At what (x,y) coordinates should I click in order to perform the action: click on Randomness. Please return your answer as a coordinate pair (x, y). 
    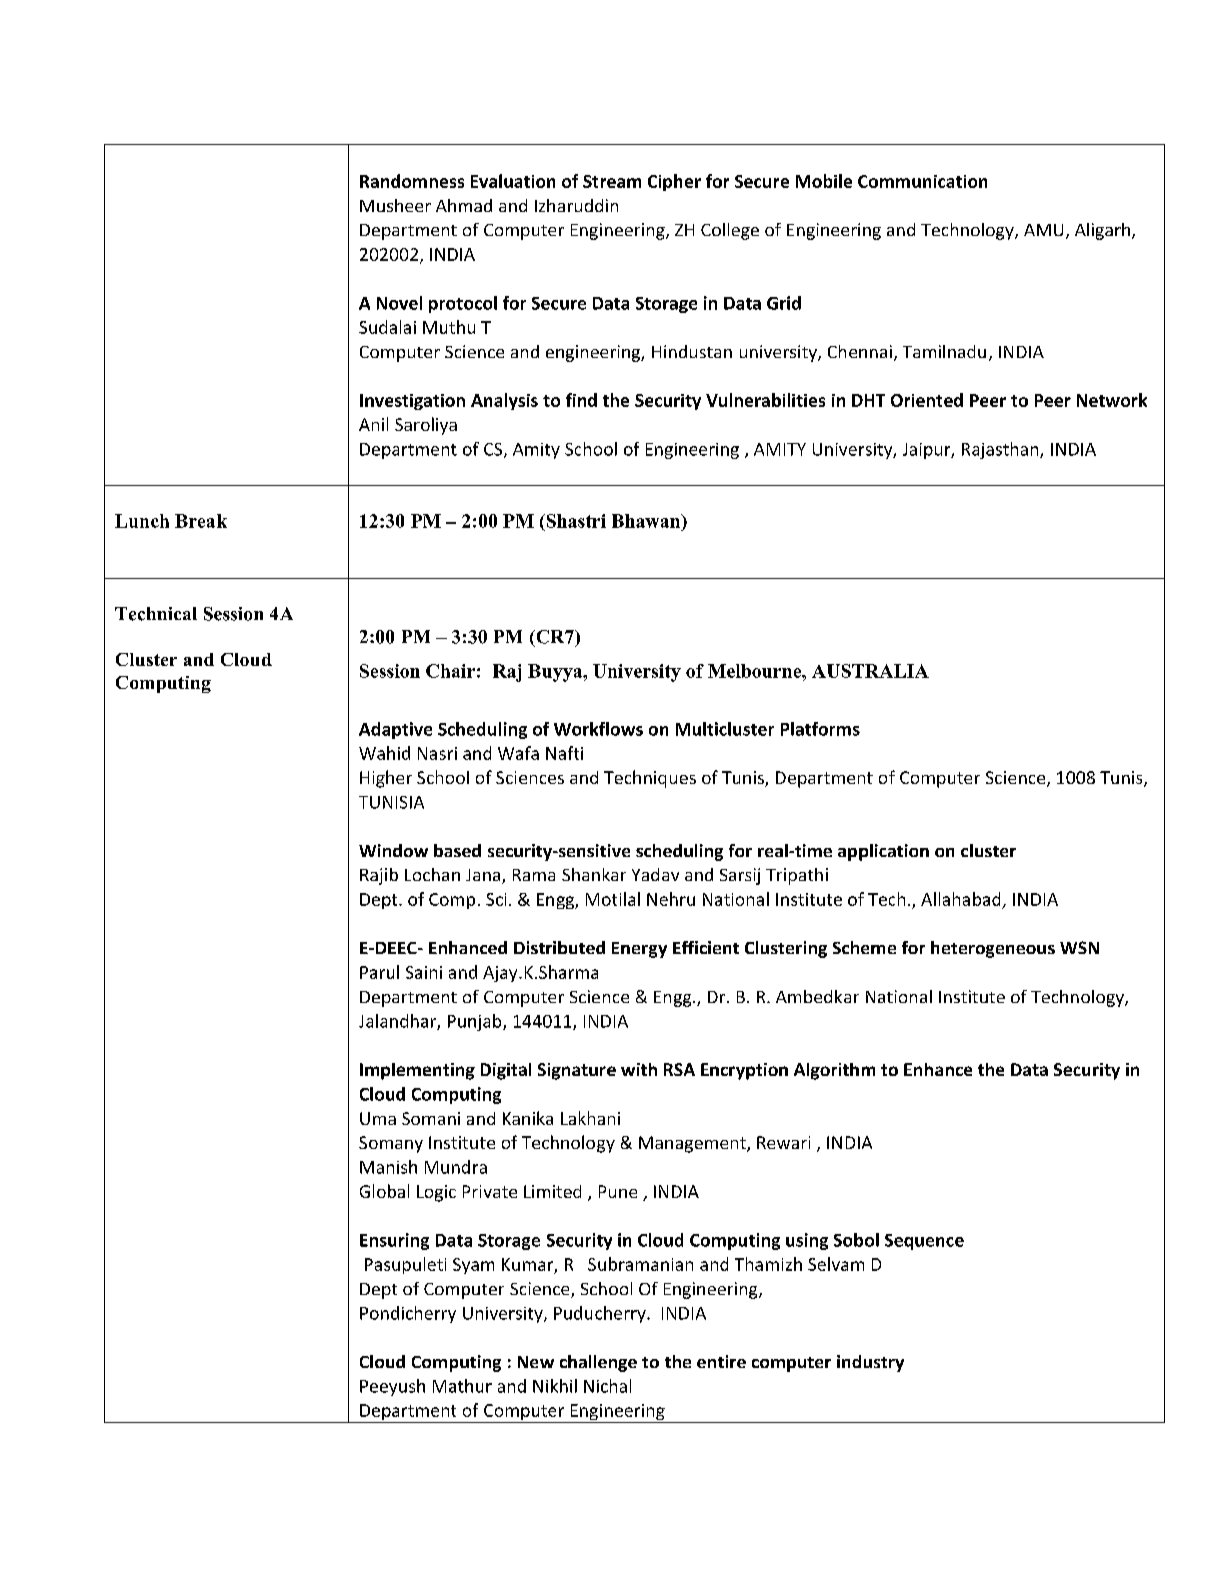
    Looking at the image, I should click on (412, 181).
